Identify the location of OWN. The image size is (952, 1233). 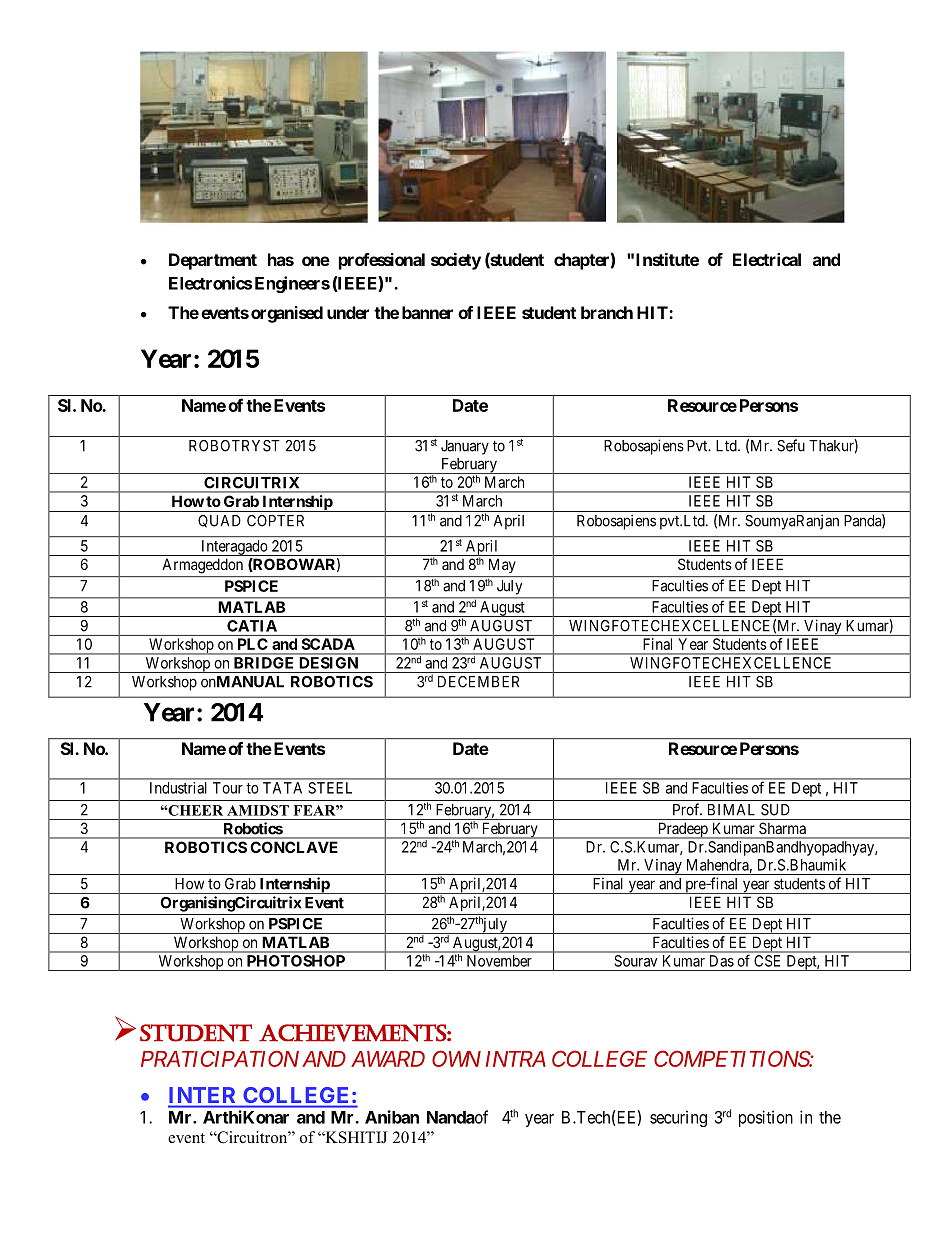
(456, 1058).
